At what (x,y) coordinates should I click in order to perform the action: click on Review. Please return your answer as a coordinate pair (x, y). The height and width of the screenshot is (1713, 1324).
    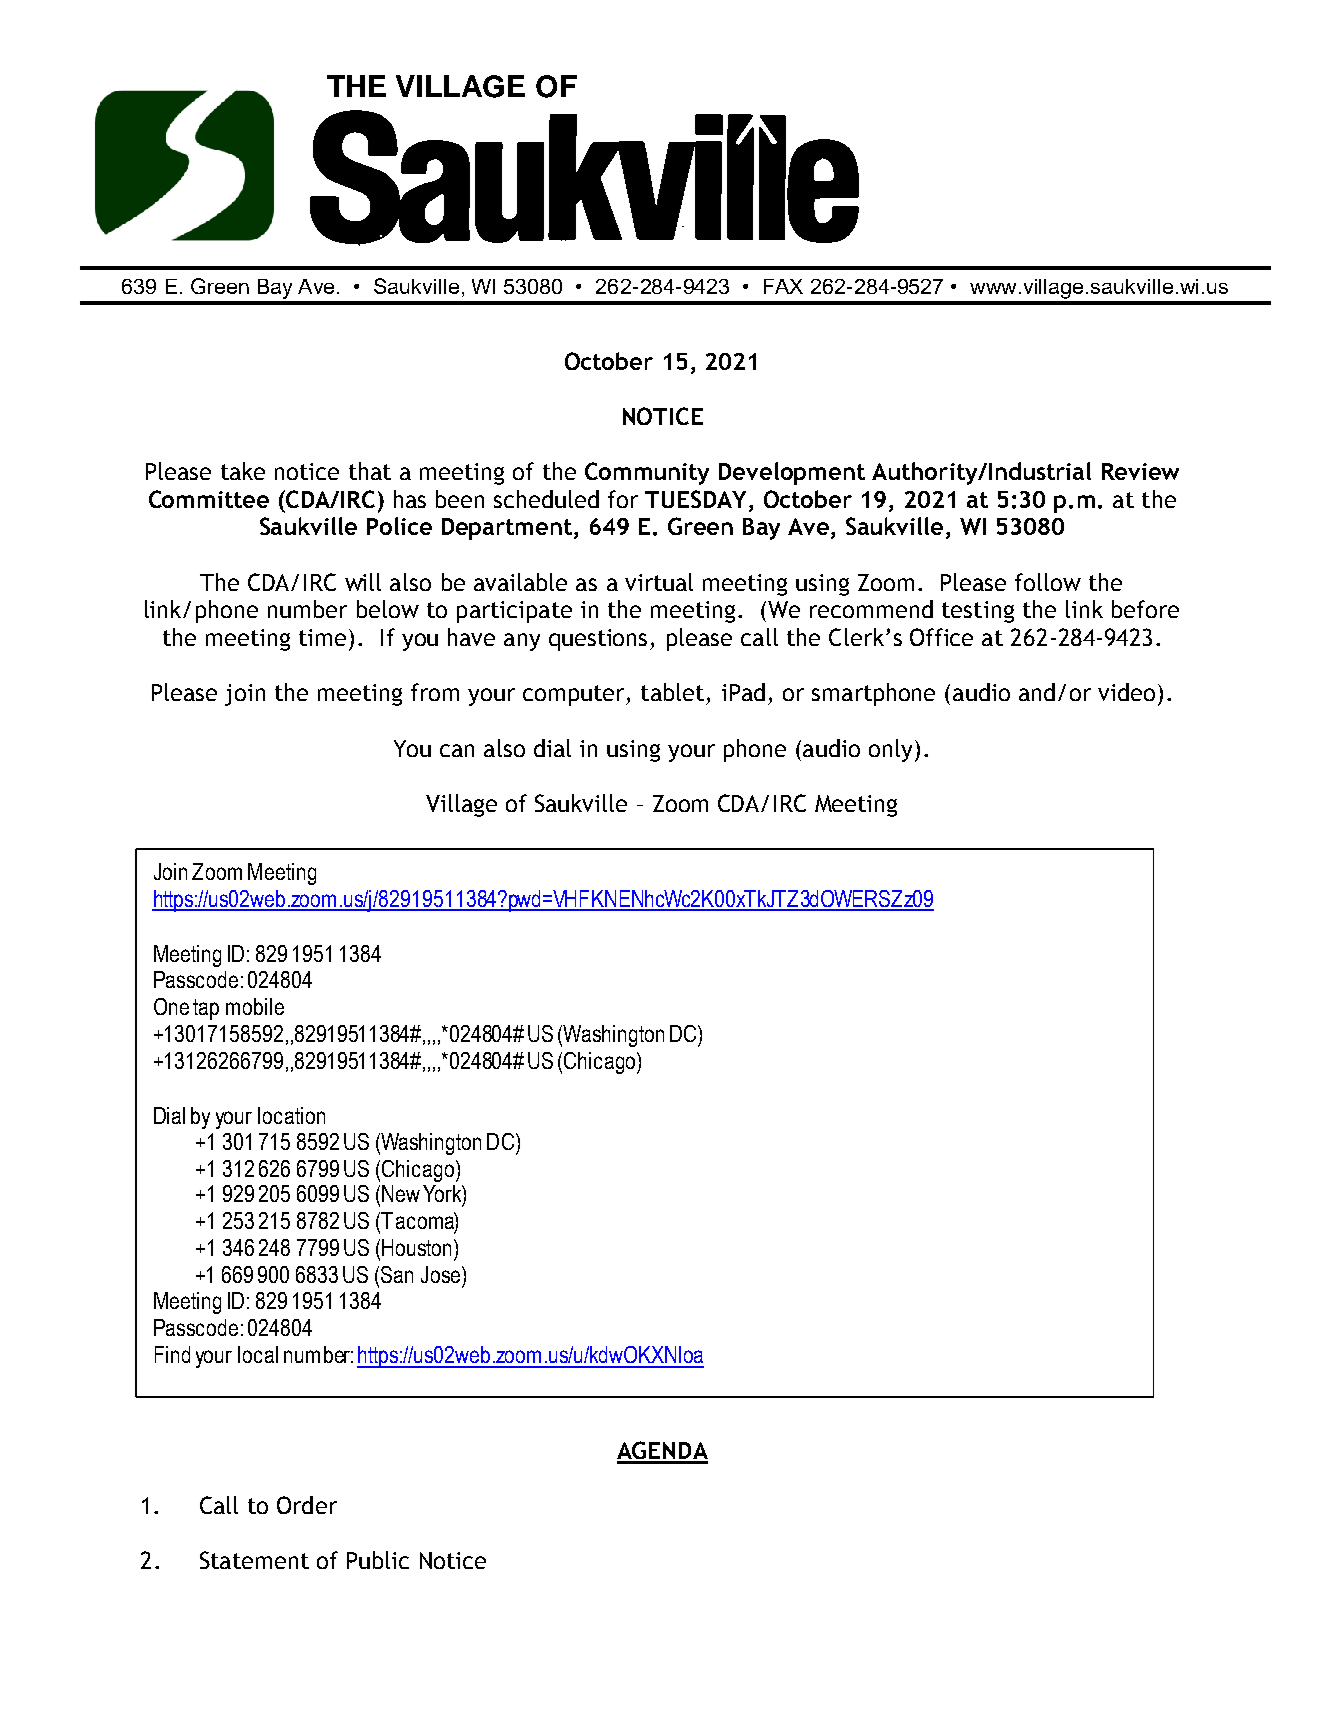
    Looking at the image, I should click on (1140, 471).
